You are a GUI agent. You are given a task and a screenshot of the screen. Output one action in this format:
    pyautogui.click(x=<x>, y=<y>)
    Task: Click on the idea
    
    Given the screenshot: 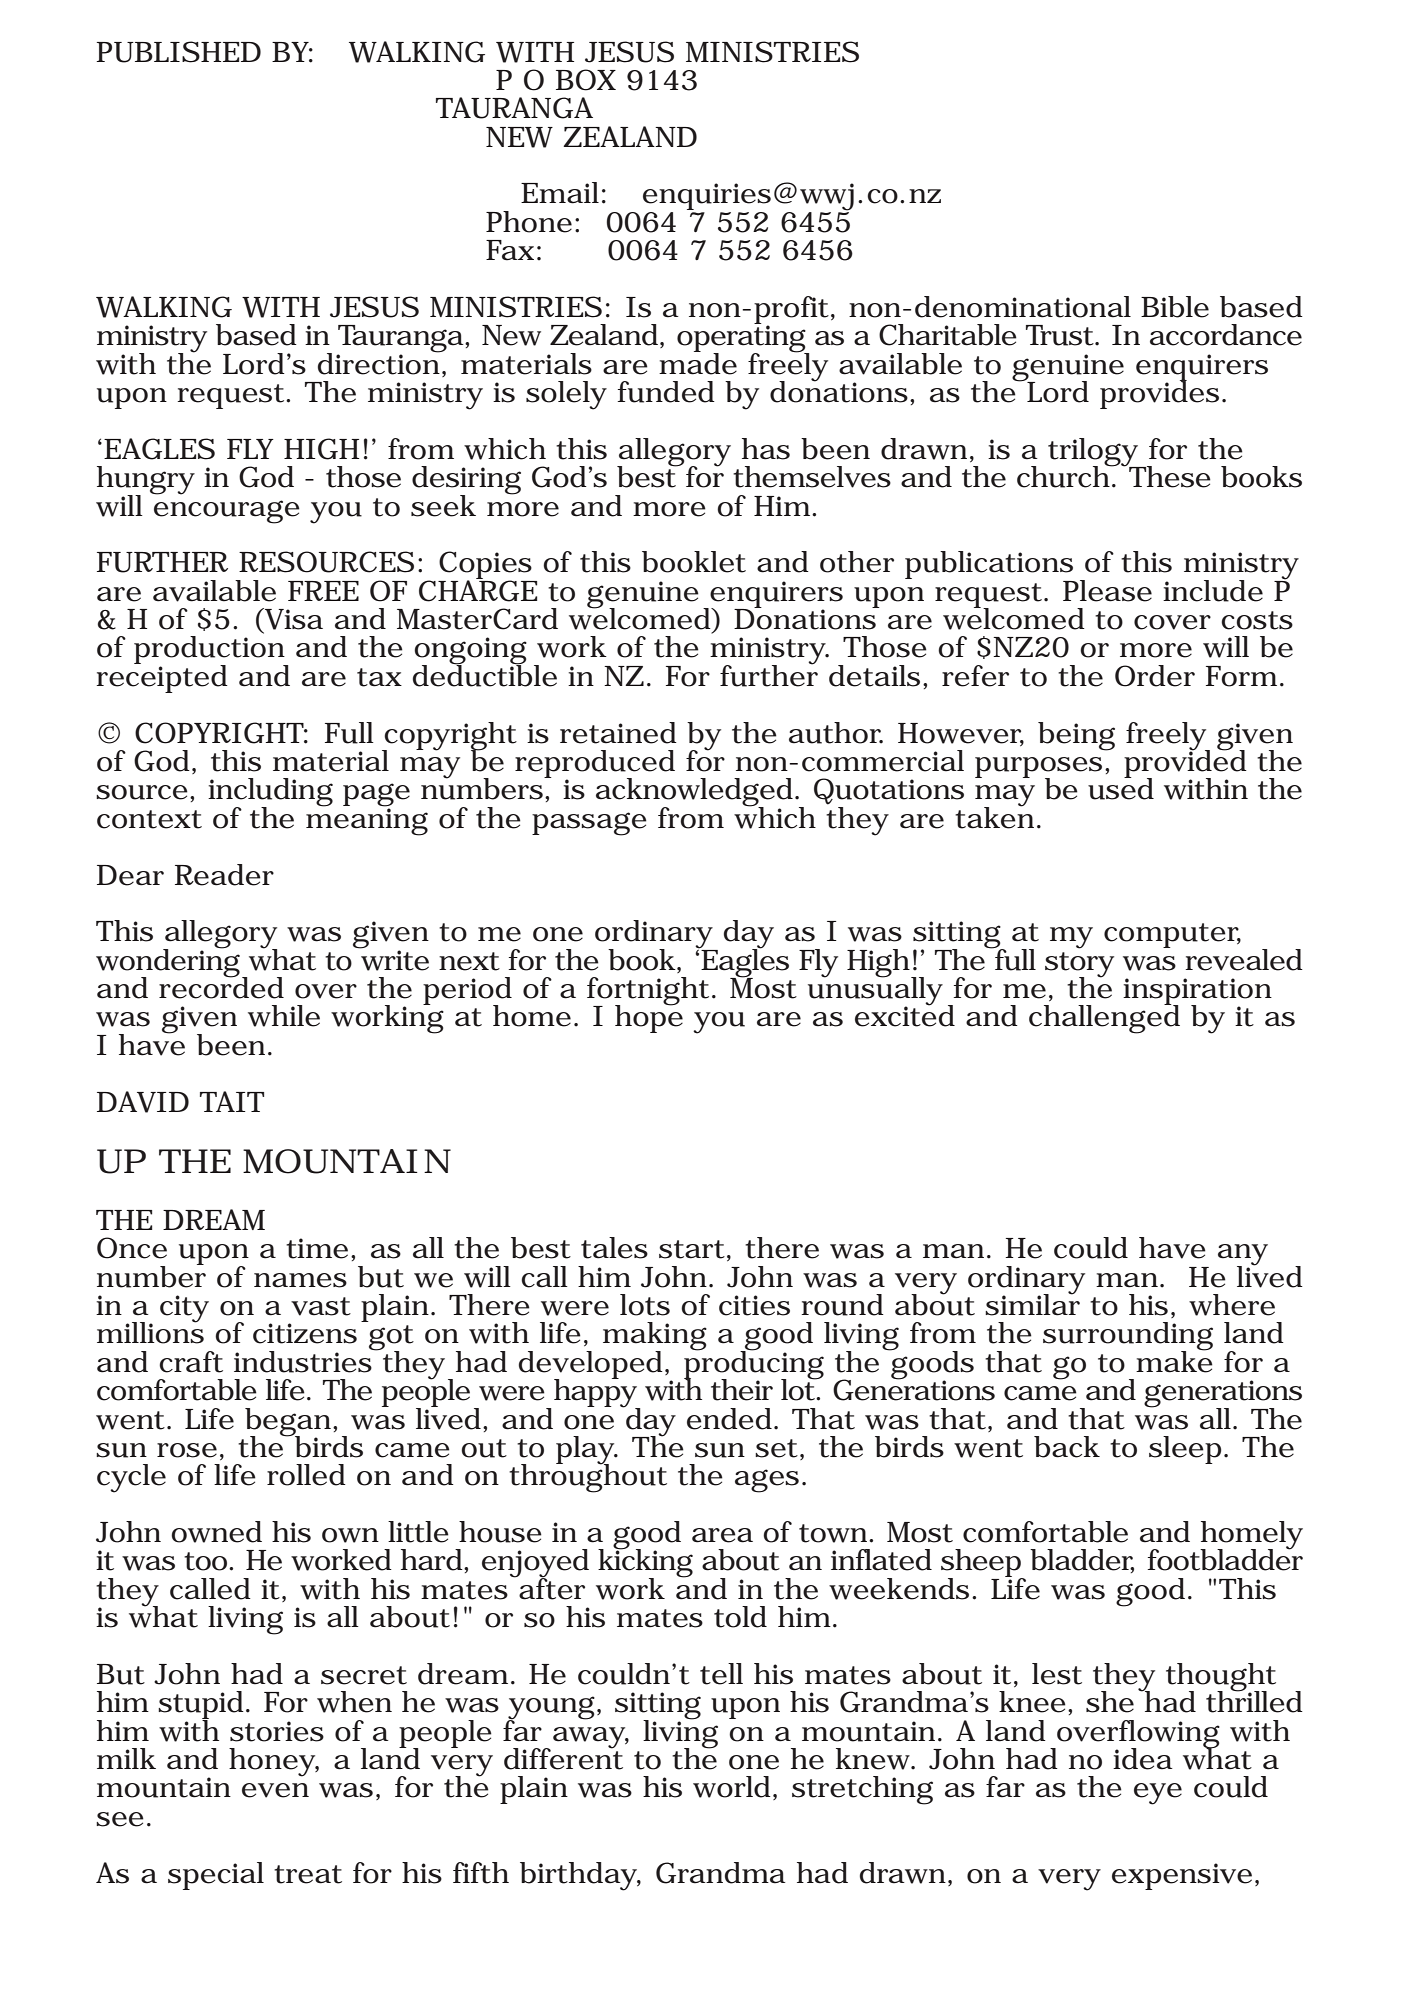 What is the action you would take?
    pyautogui.click(x=1142, y=1759)
